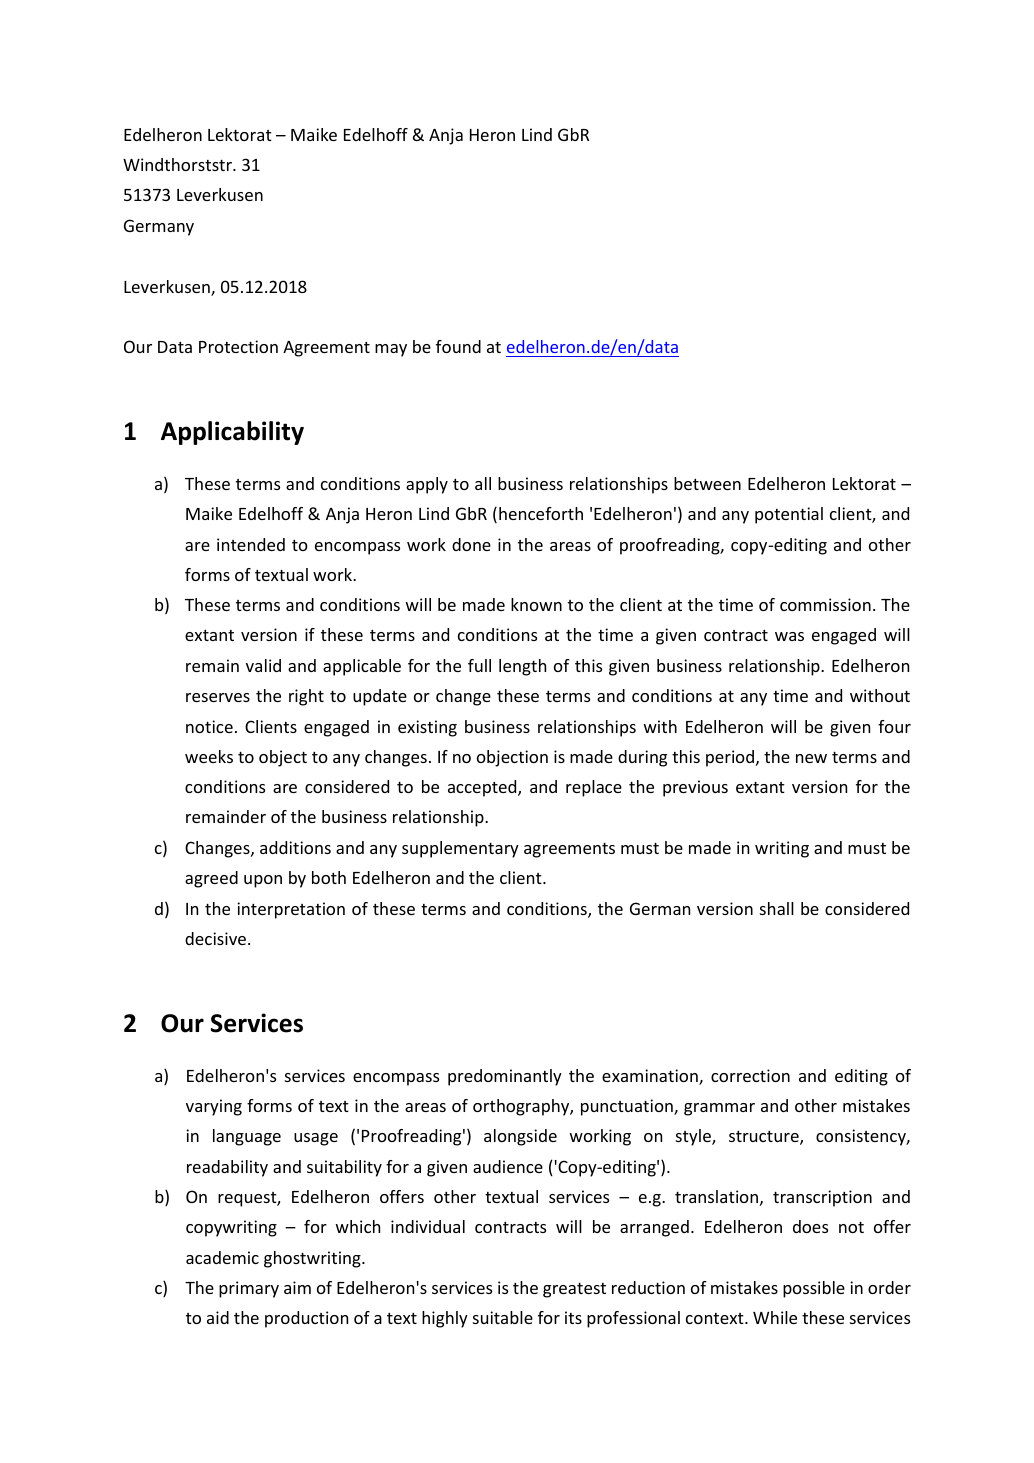  Describe the element at coordinates (458, 346) in the screenshot. I see `found` at that location.
